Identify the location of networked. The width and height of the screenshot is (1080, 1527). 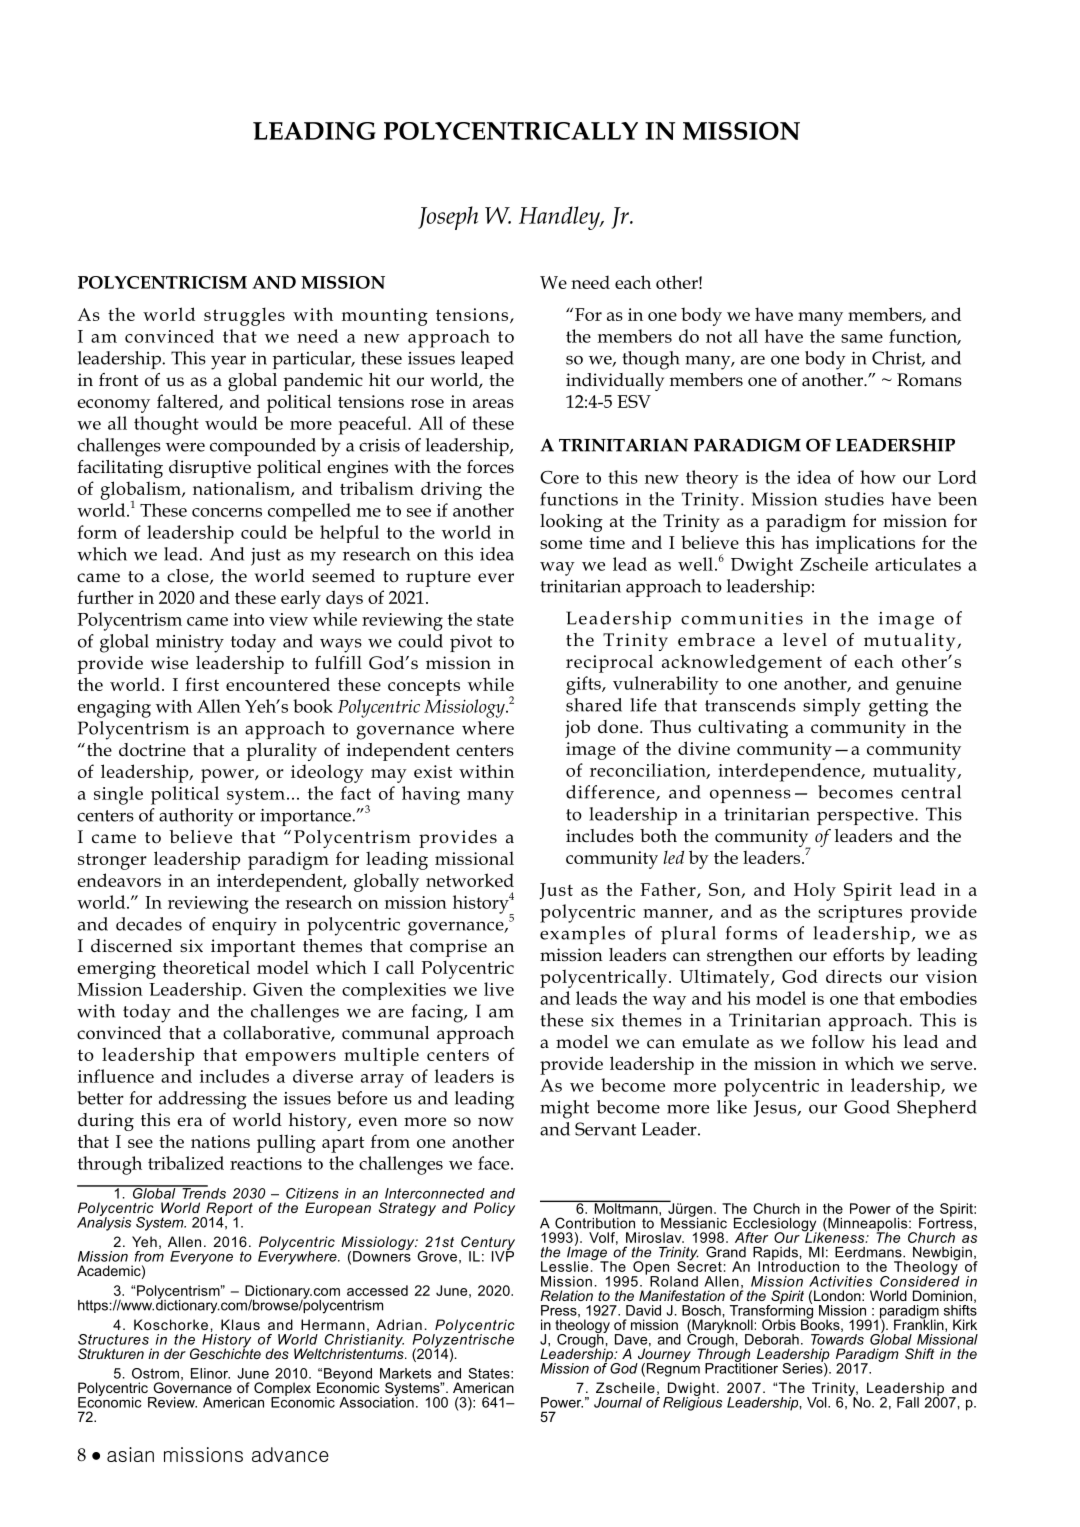
(470, 880).
